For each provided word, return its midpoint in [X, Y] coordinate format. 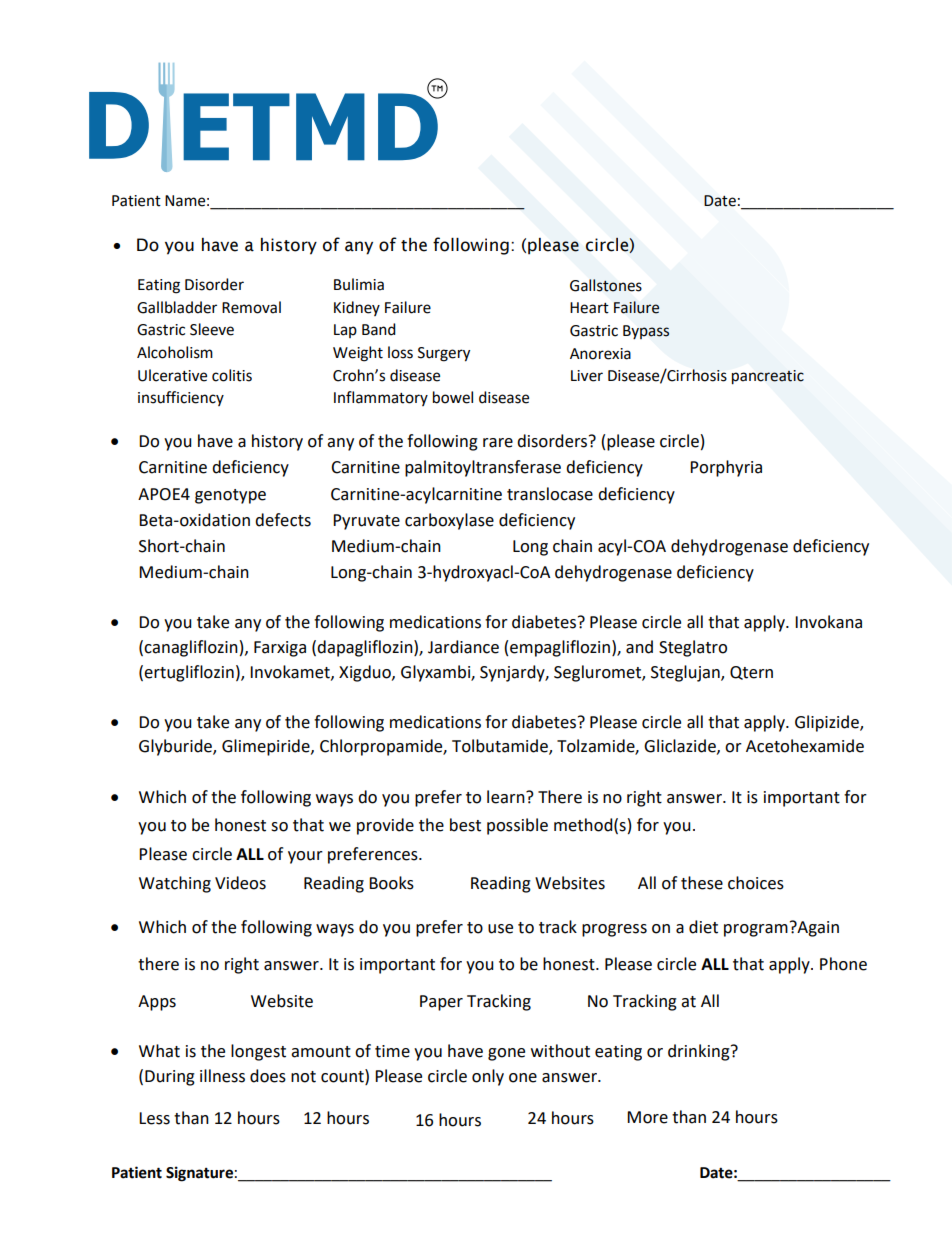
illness [222, 1076]
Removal [251, 307]
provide [385, 826]
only [488, 1077]
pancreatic [768, 377]
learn [507, 797]
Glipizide [828, 723]
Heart [589, 308]
